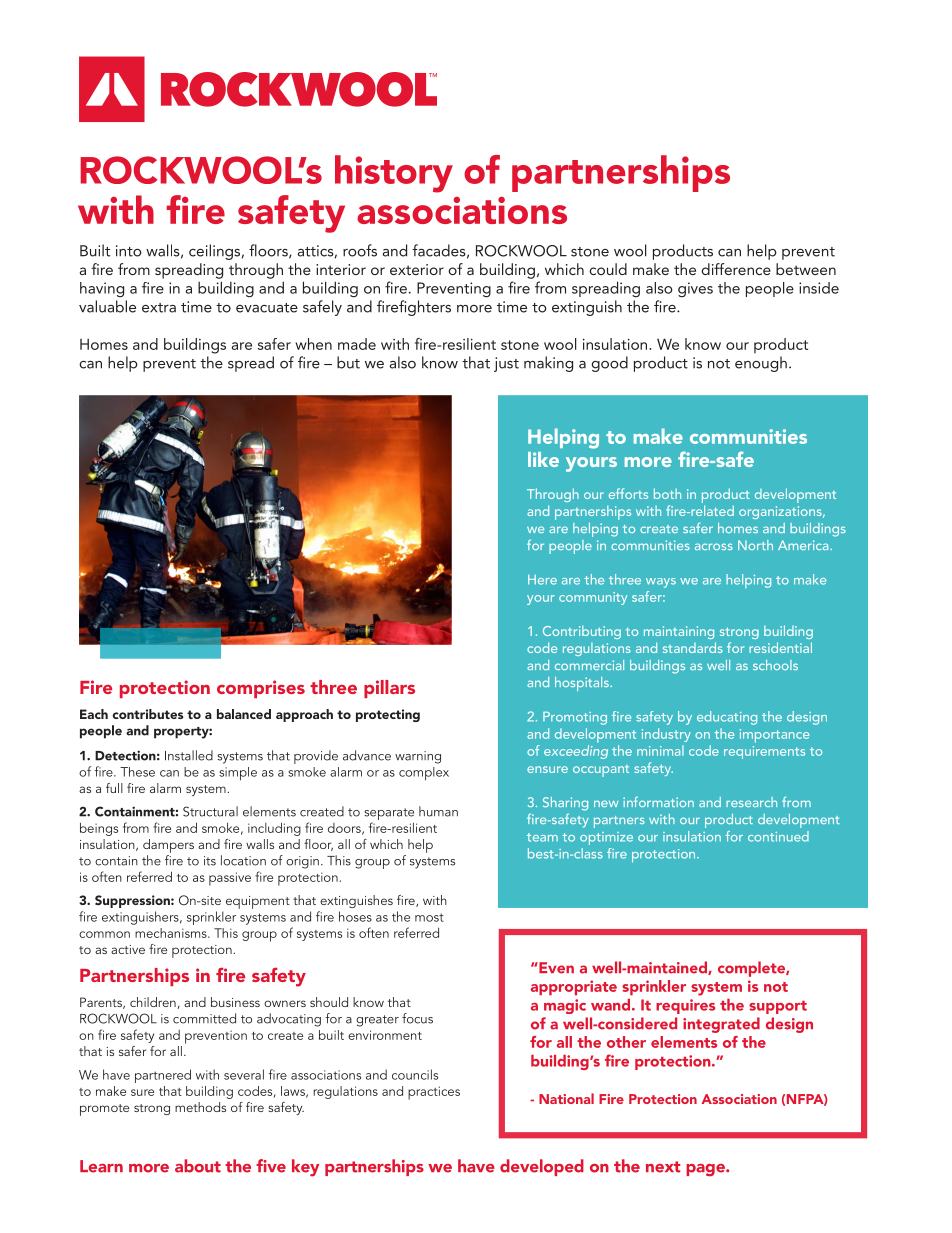  I want to click on difference, so click(736, 269).
